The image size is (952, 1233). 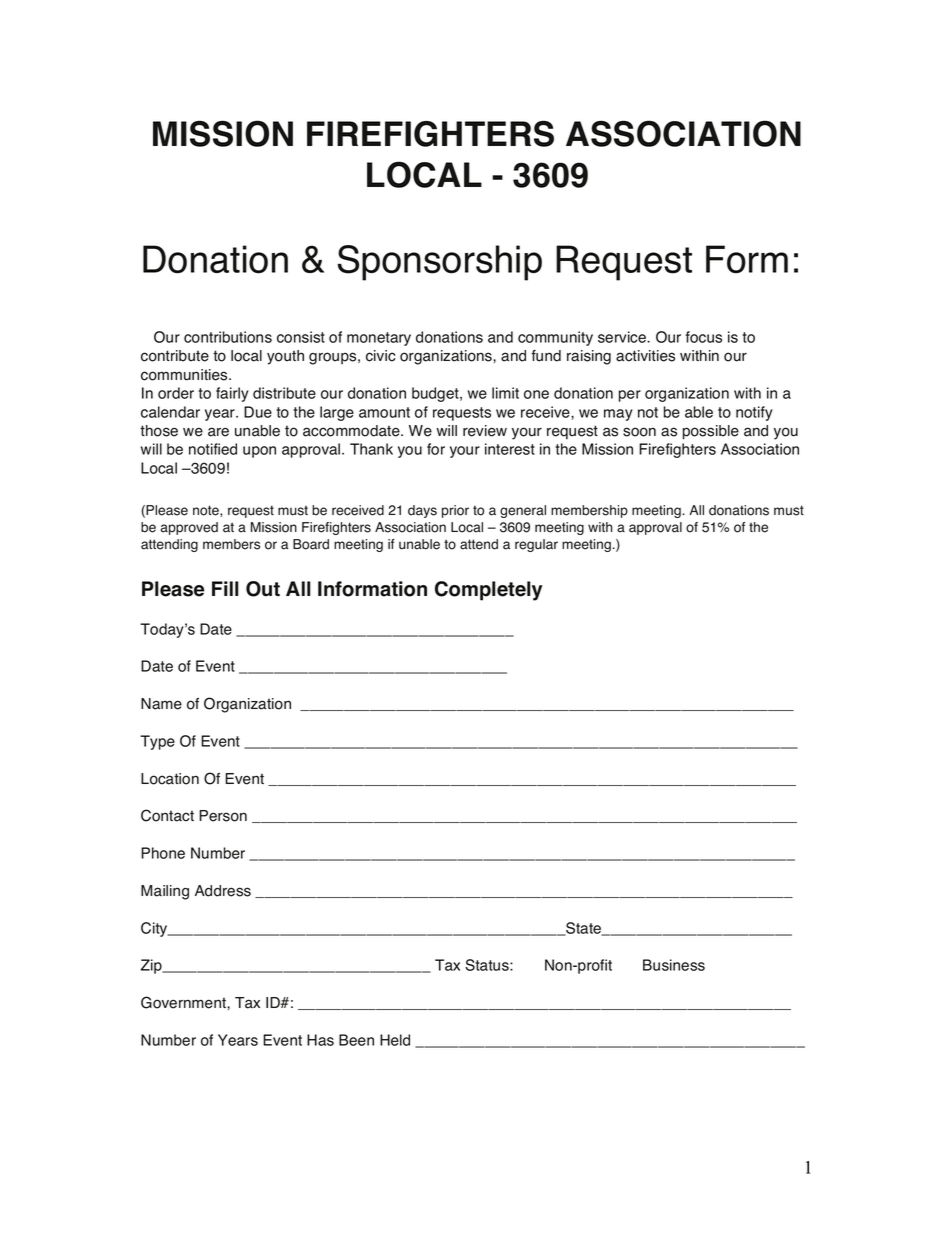 I want to click on contributions, so click(x=228, y=337).
